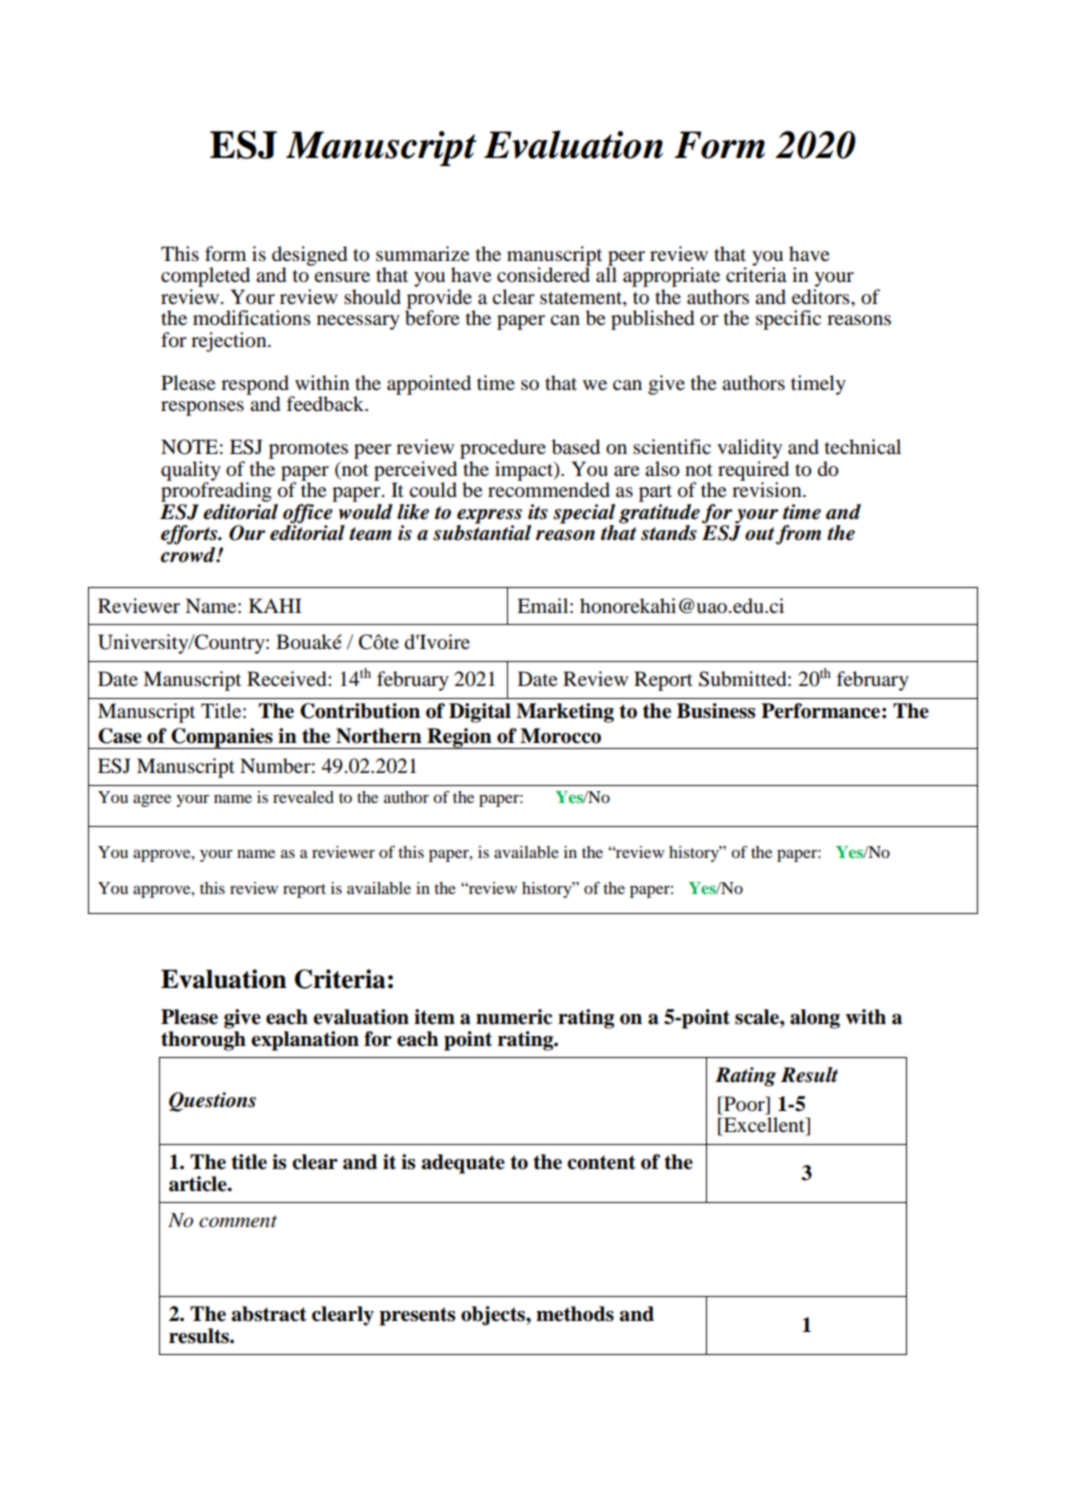 Image resolution: width=1066 pixels, height=1508 pixels. Describe the element at coordinates (152, 801) in the screenshot. I see `agree` at that location.
